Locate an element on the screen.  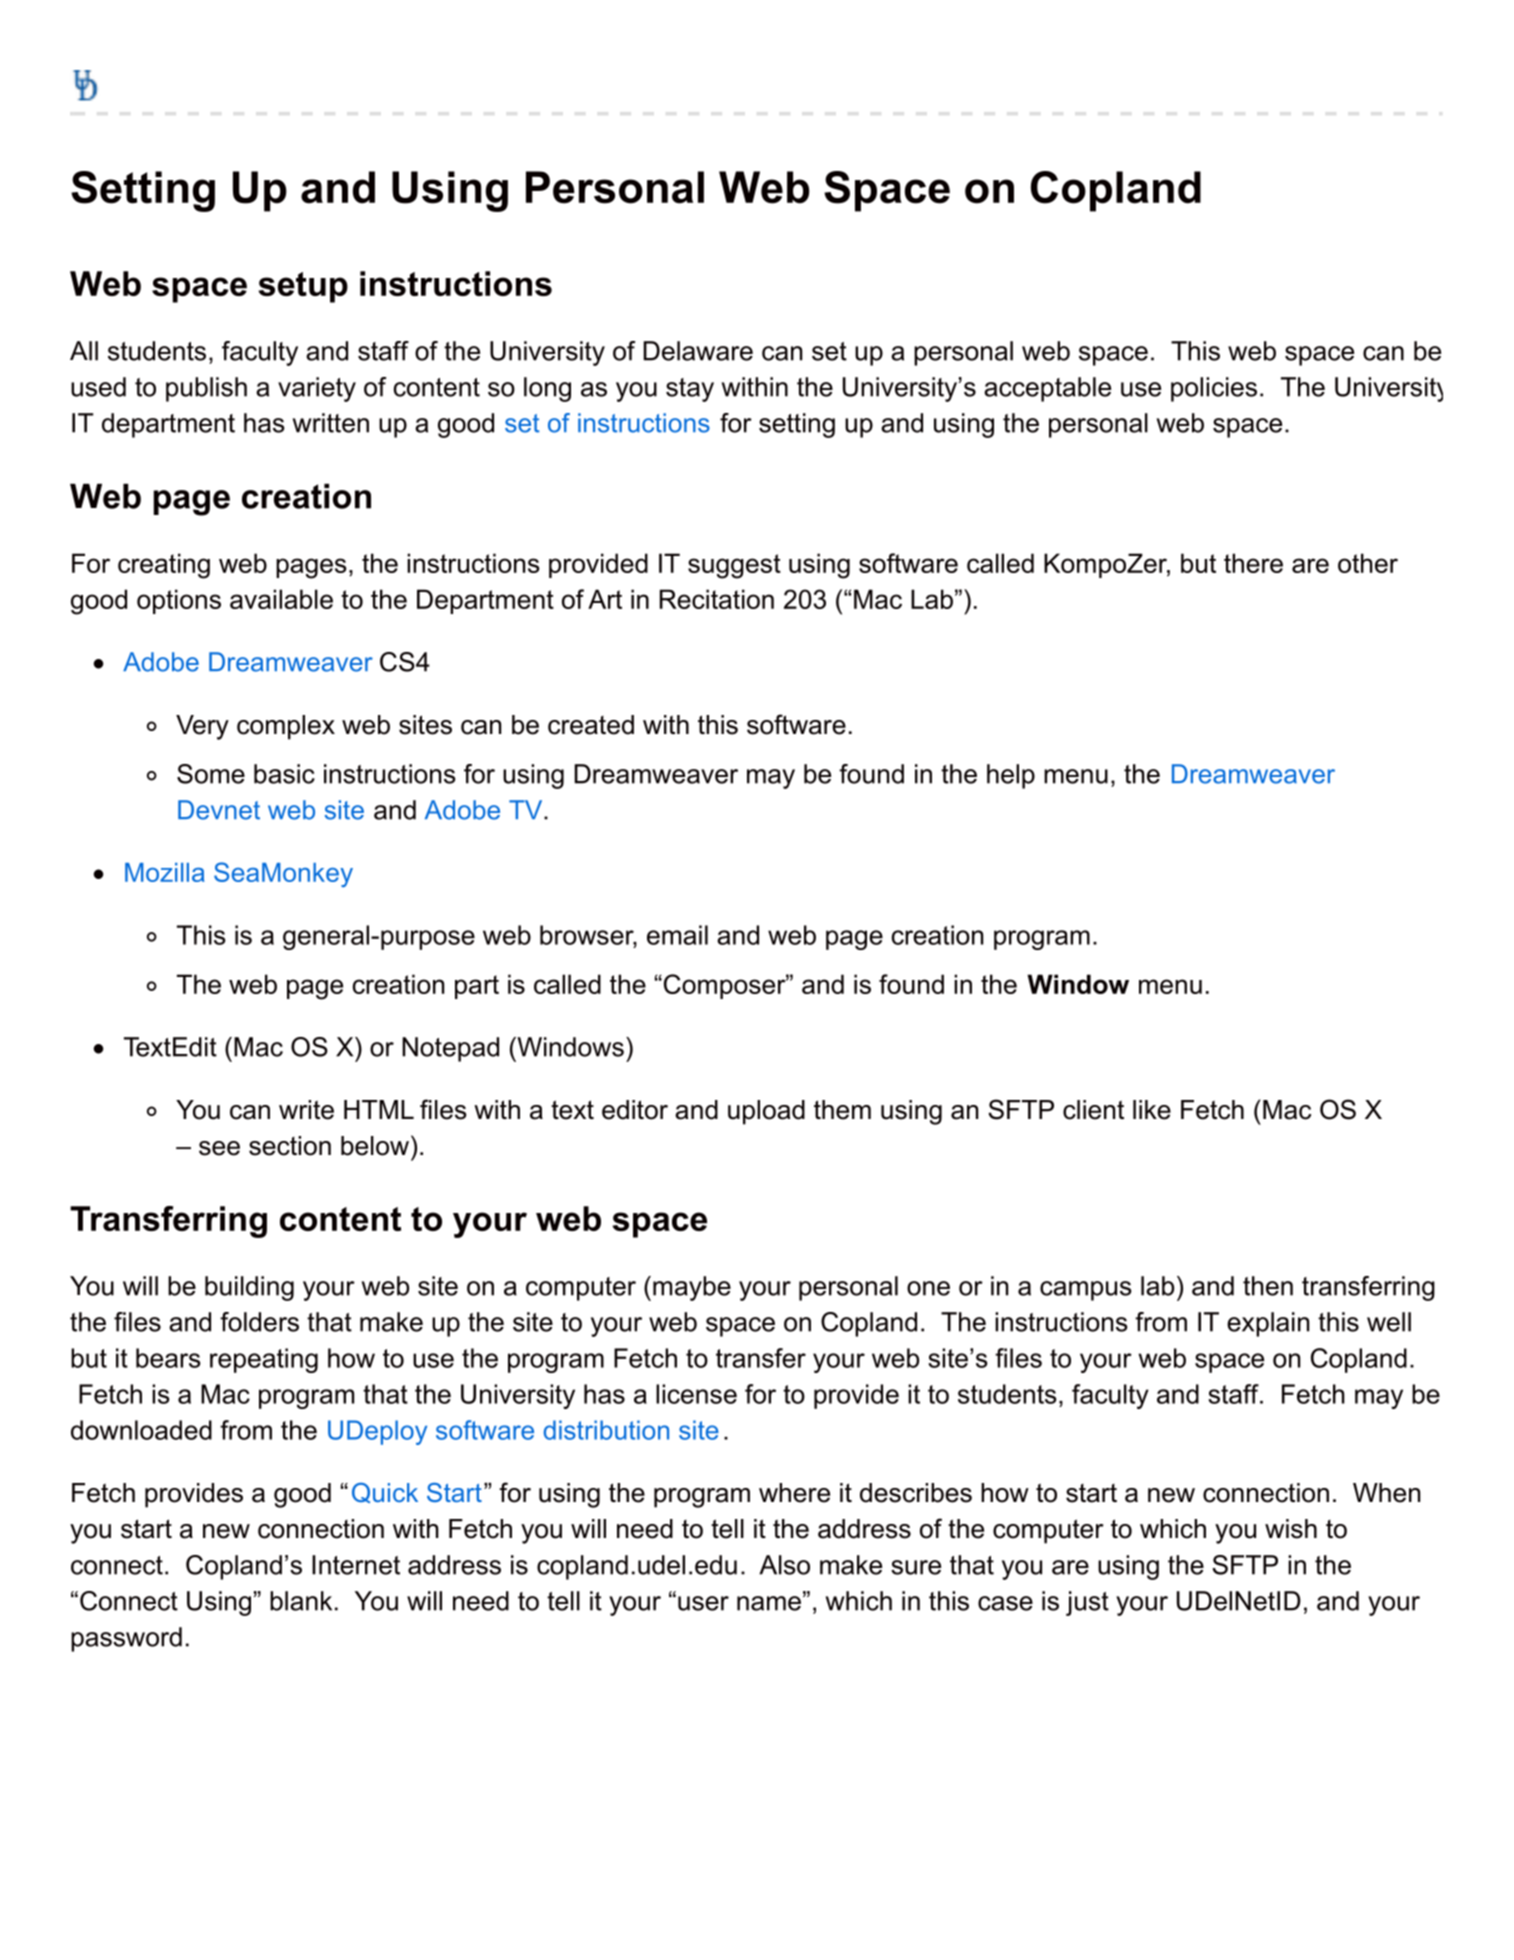
Delaware is located at coordinates (698, 351).
